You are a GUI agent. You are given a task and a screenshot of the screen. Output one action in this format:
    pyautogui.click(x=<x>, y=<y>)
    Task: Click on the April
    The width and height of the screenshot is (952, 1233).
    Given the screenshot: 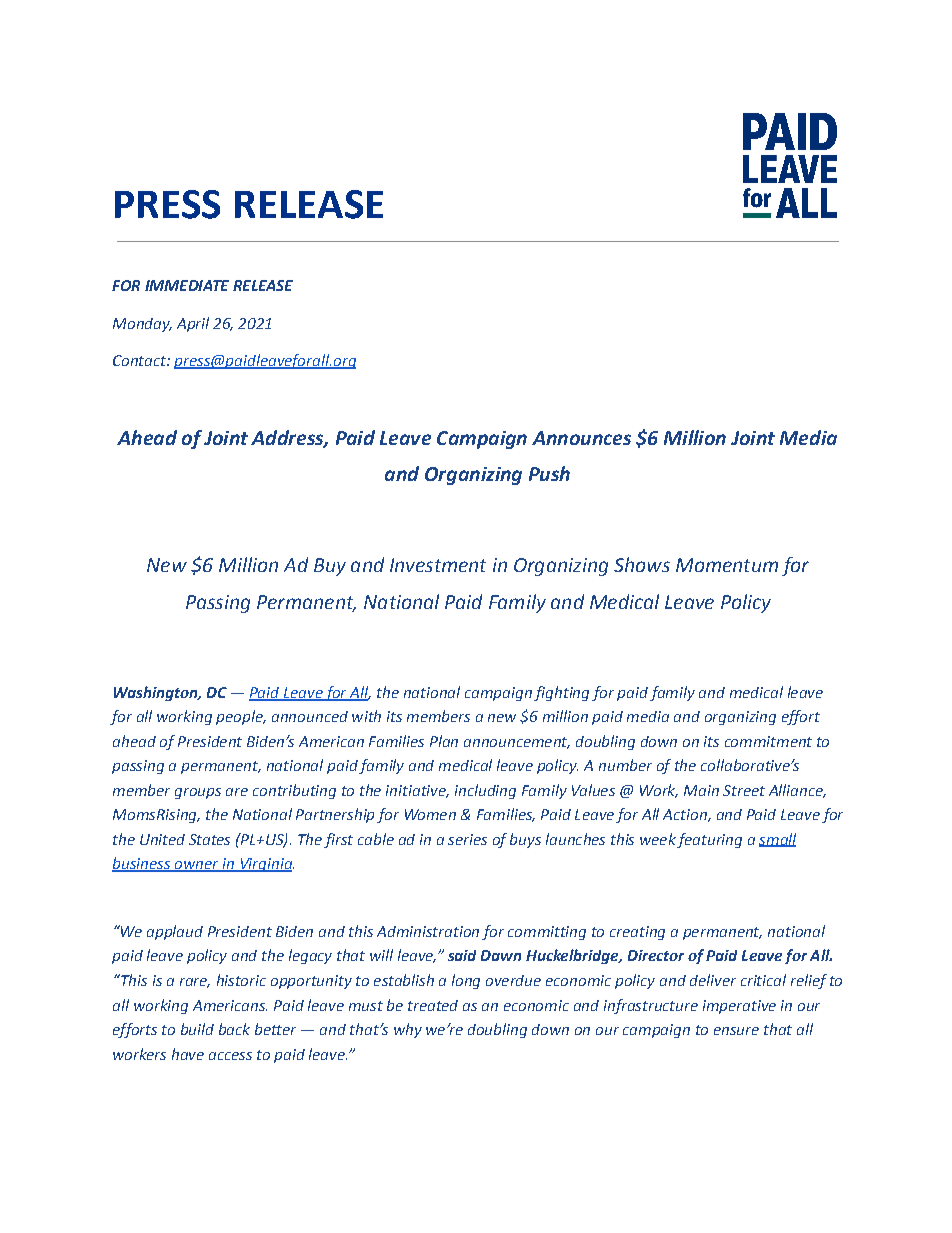 What is the action you would take?
    pyautogui.click(x=193, y=324)
